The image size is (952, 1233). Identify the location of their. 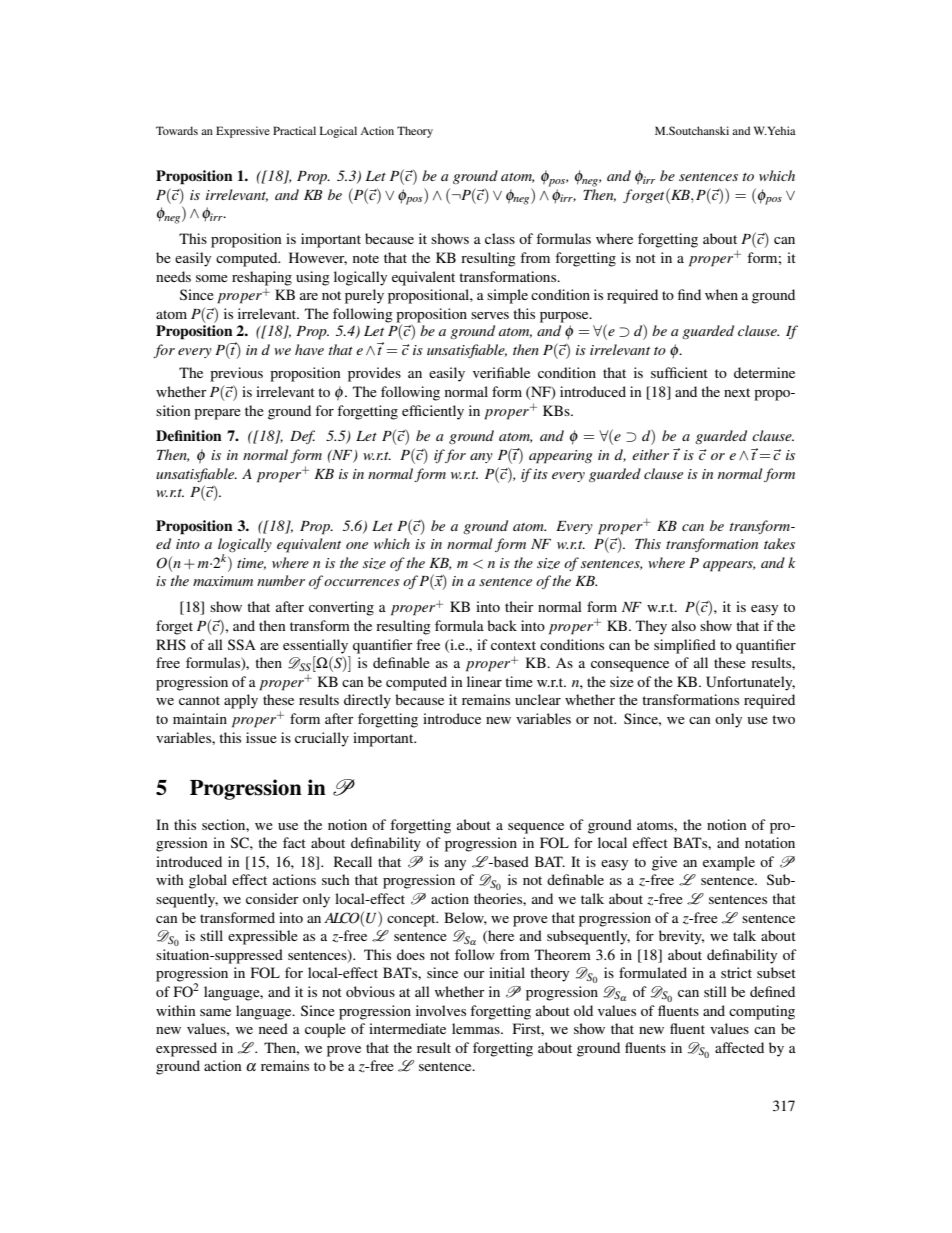
(519, 606).
